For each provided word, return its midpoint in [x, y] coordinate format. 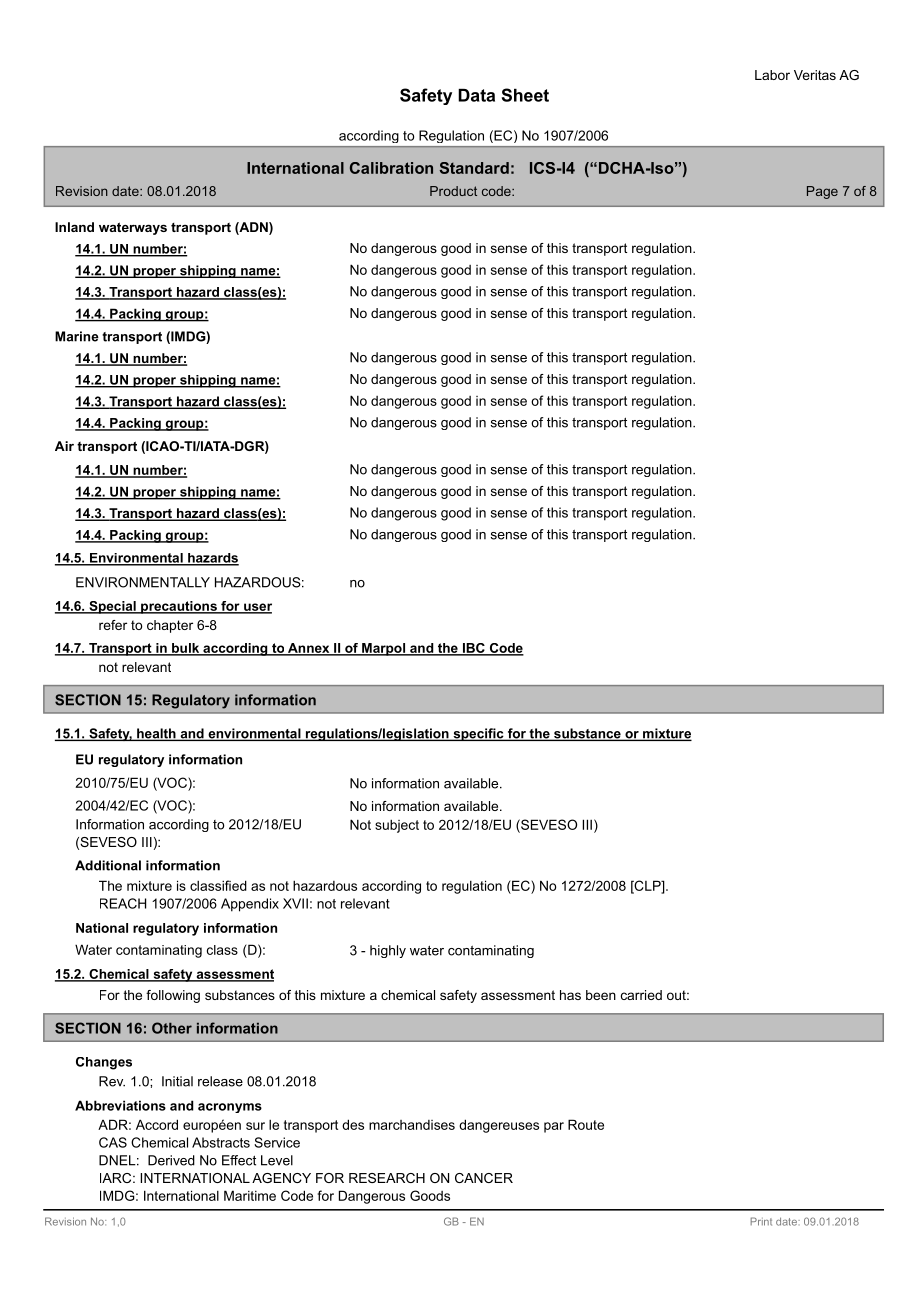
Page [822, 192]
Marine [77, 336]
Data [476, 95]
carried [641, 995]
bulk [186, 649]
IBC [473, 649]
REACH [123, 903]
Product [453, 191]
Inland [74, 227]
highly [388, 951]
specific [478, 734]
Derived [171, 1160]
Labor [772, 75]
